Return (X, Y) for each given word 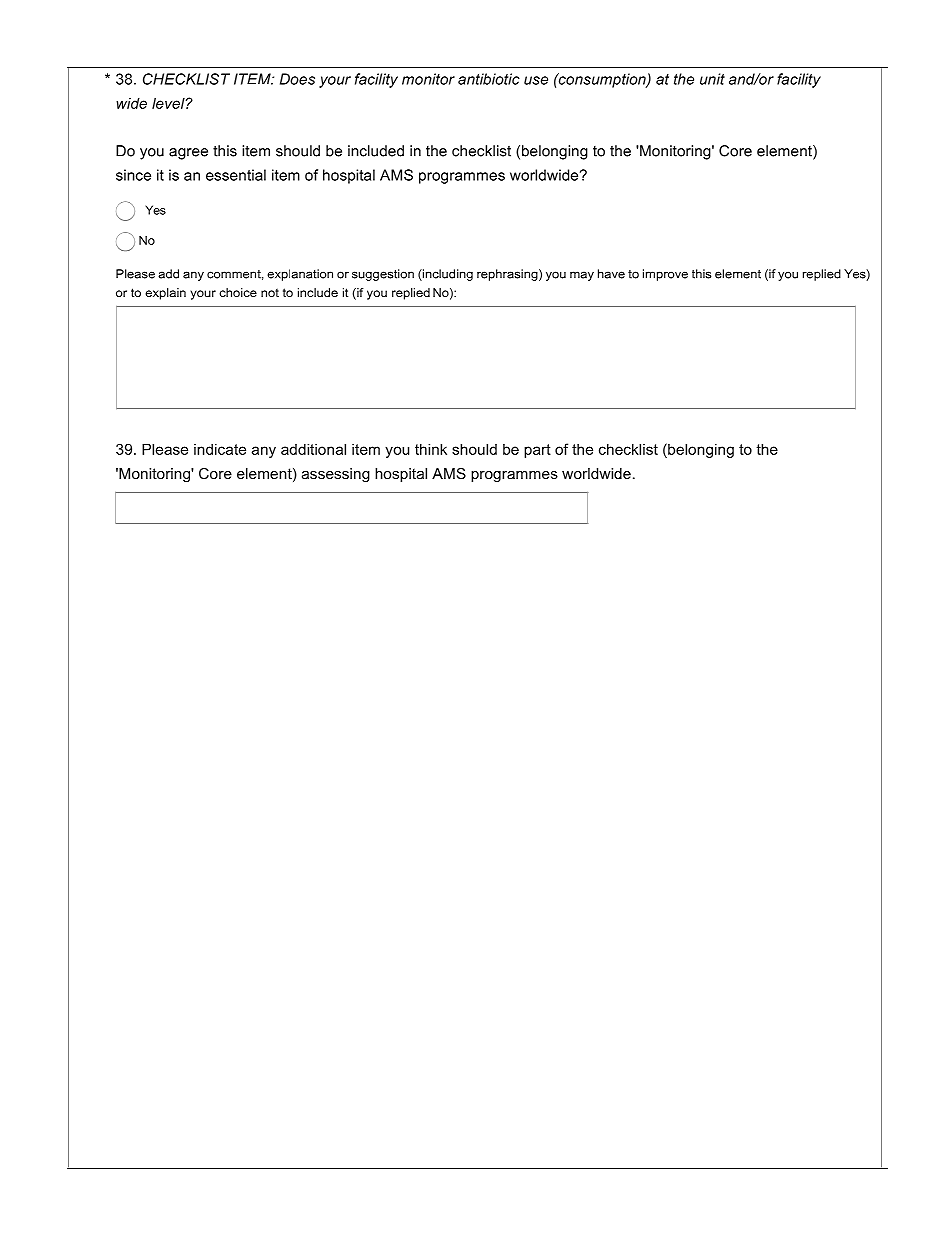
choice (238, 292)
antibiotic (489, 79)
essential (236, 175)
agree (188, 154)
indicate (220, 449)
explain (165, 294)
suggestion (383, 275)
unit (712, 79)
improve (665, 275)
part (537, 451)
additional (313, 449)
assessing (336, 475)
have (611, 274)
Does (297, 79)
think (431, 449)
